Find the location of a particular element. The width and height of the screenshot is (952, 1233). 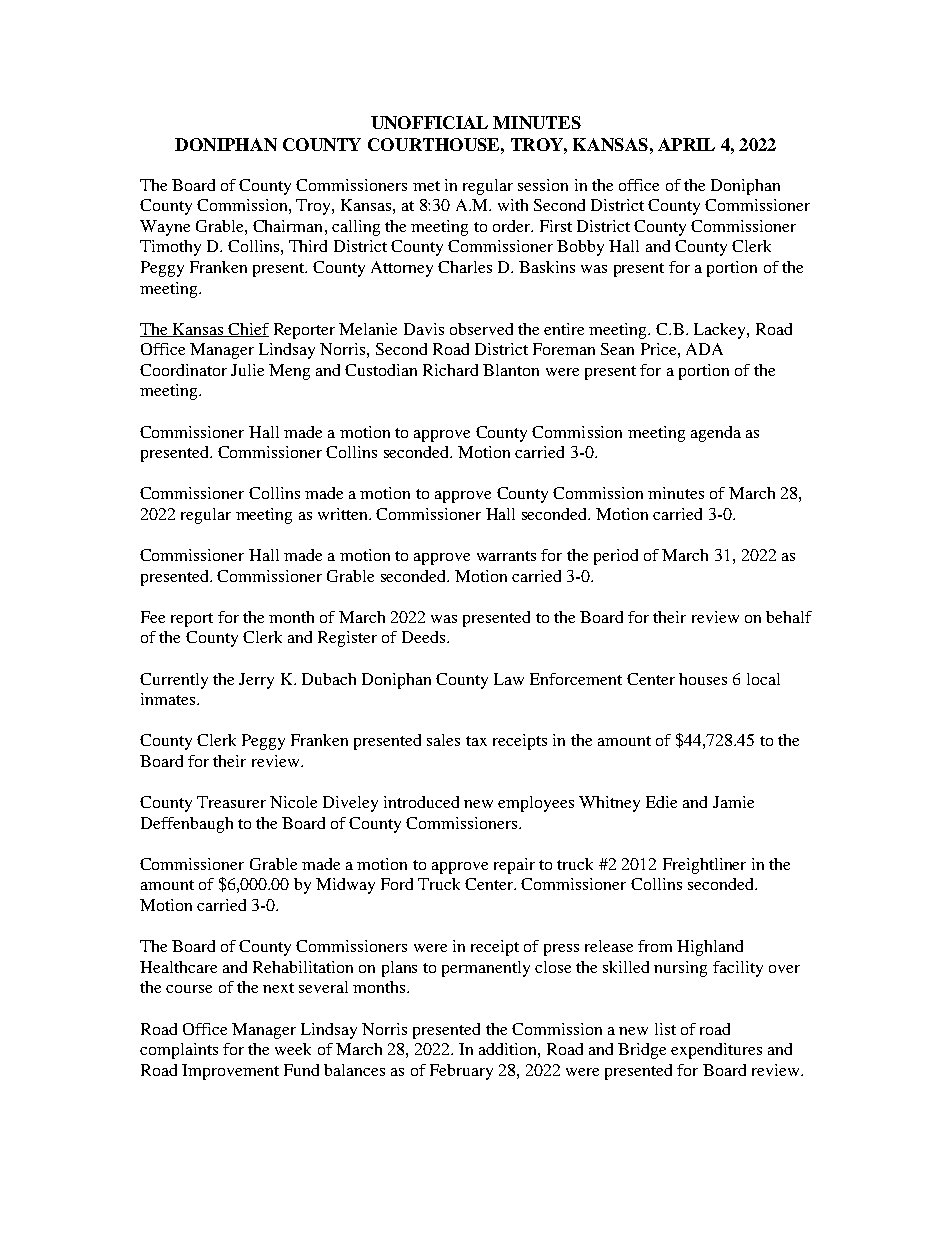

Chairman is located at coordinates (289, 226).
